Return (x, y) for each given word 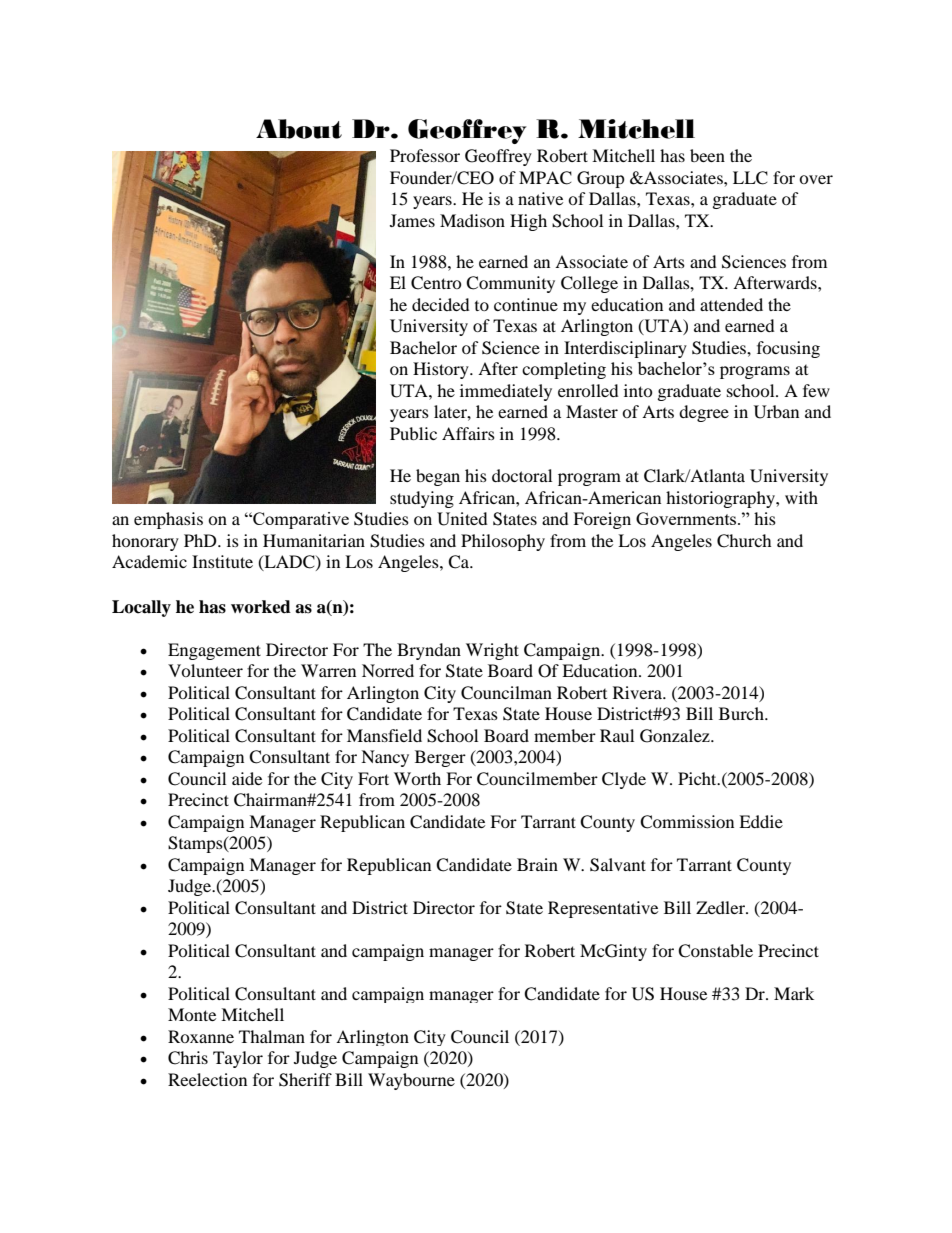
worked (261, 607)
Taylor (238, 1059)
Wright (492, 651)
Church (744, 541)
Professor (425, 155)
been (707, 155)
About (299, 129)
